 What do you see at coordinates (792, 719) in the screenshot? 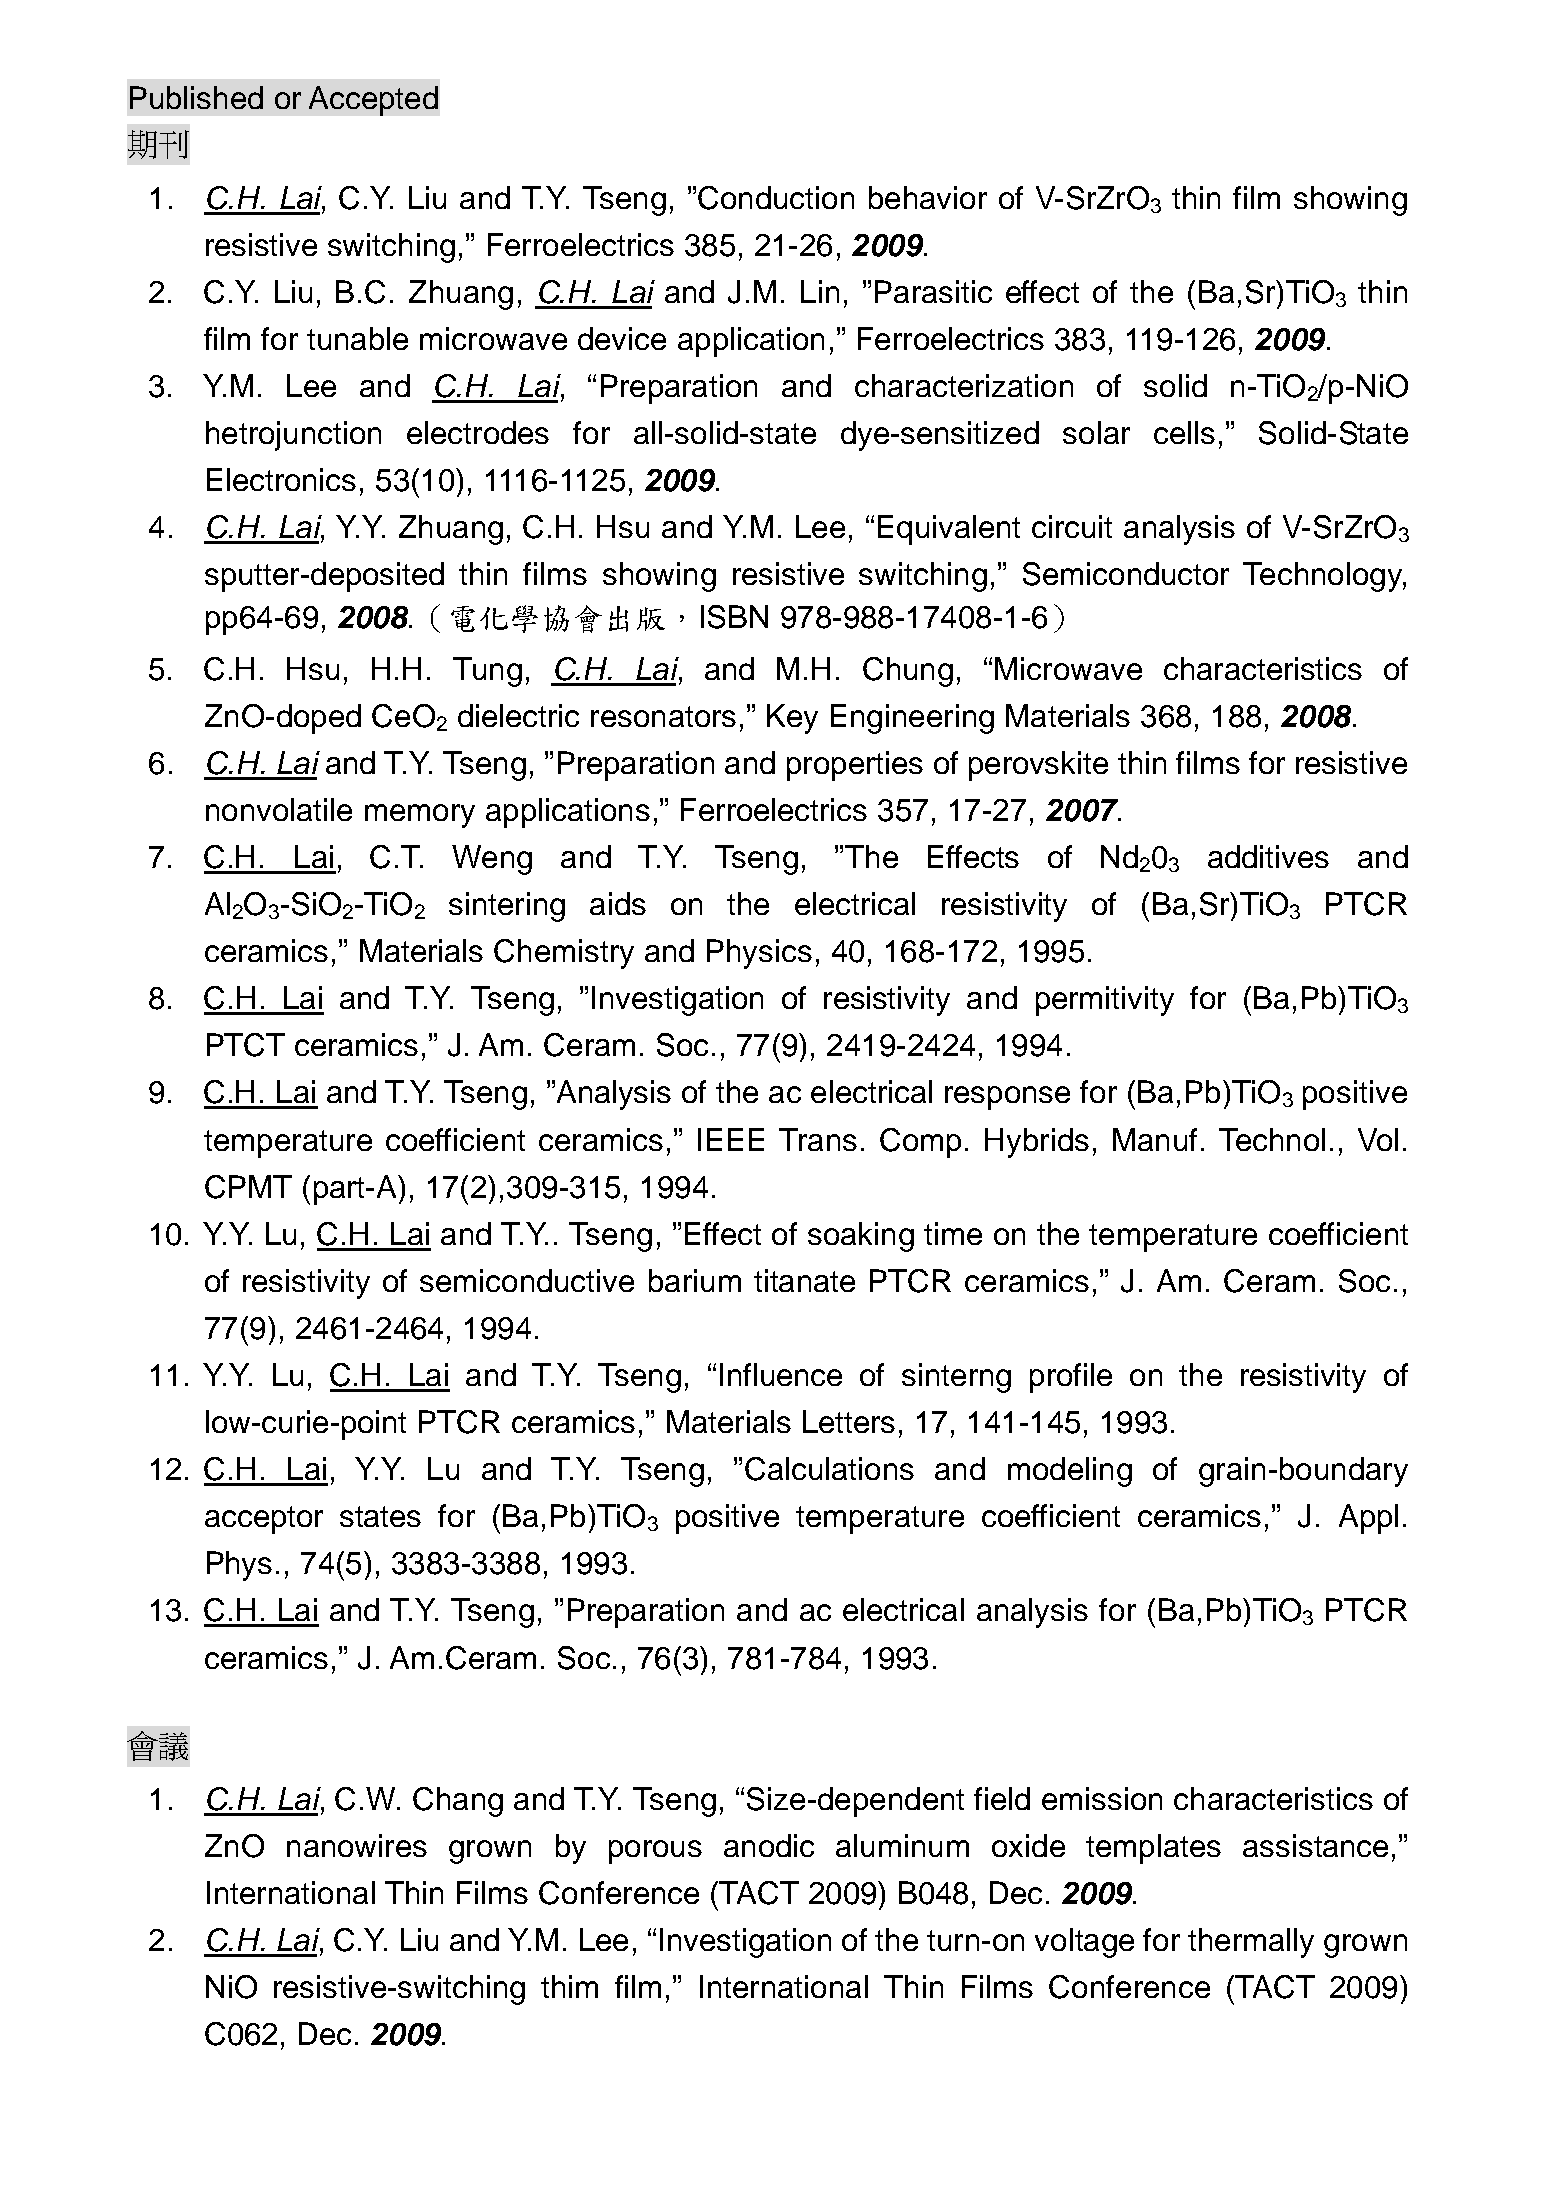
I see `Key` at bounding box center [792, 719].
